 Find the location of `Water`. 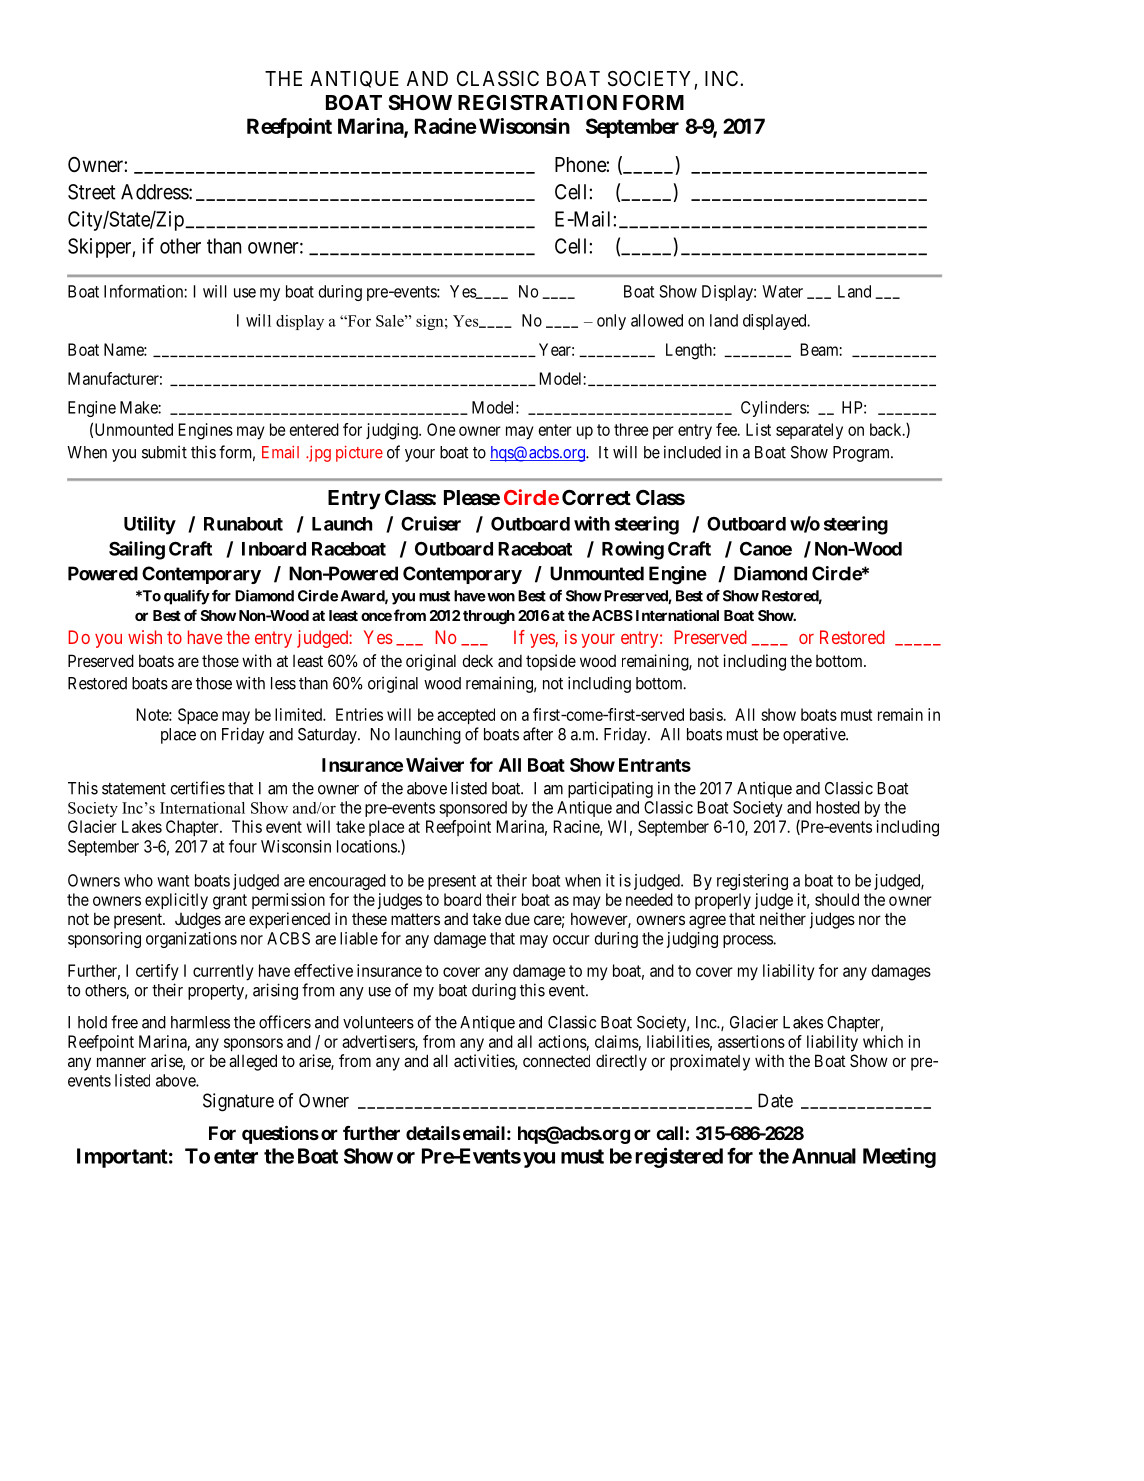

Water is located at coordinates (782, 291).
